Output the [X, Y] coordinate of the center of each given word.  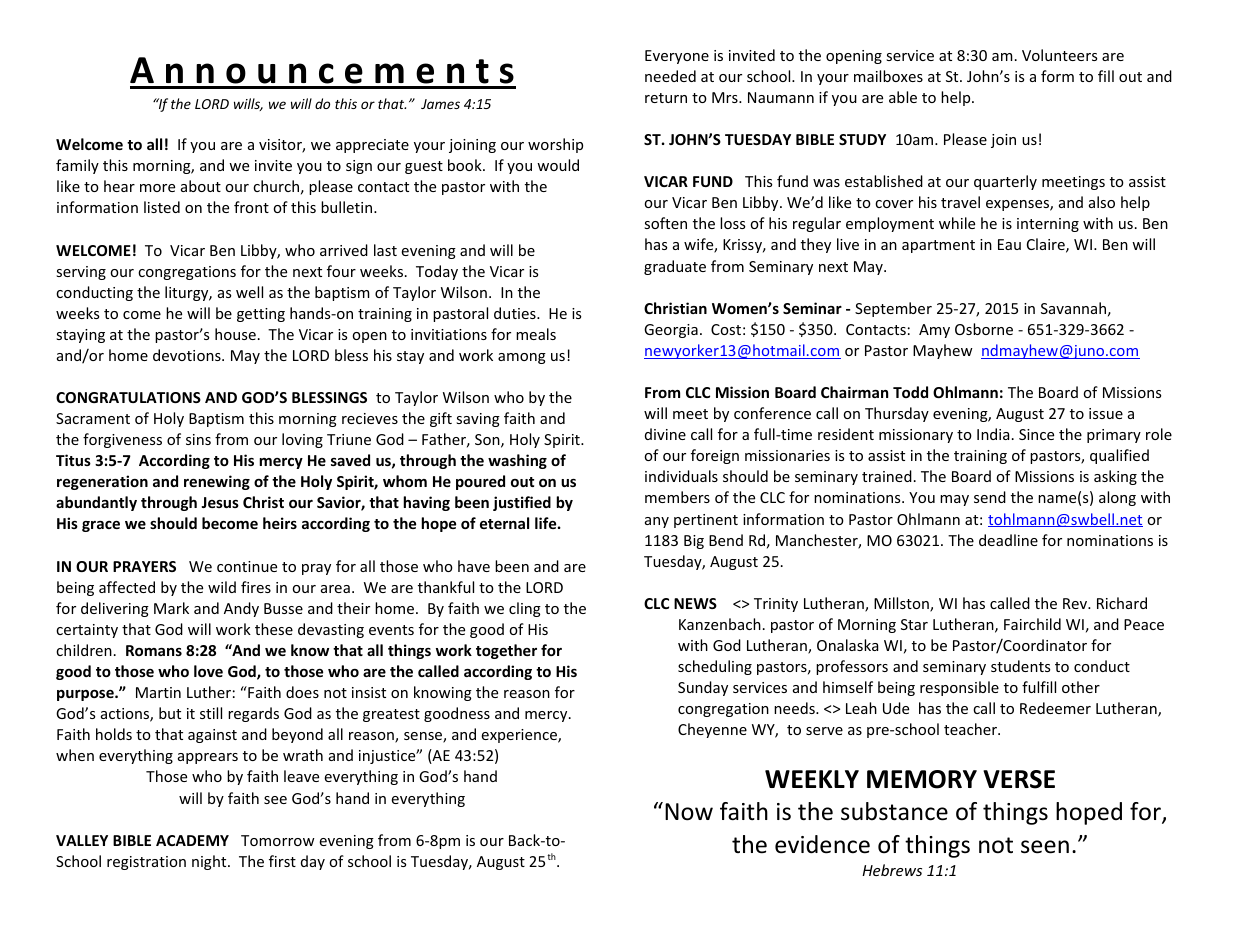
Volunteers [1059, 55]
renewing [217, 482]
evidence [822, 844]
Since [1036, 434]
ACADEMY [192, 840]
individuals [681, 476]
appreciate [372, 146]
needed [670, 76]
